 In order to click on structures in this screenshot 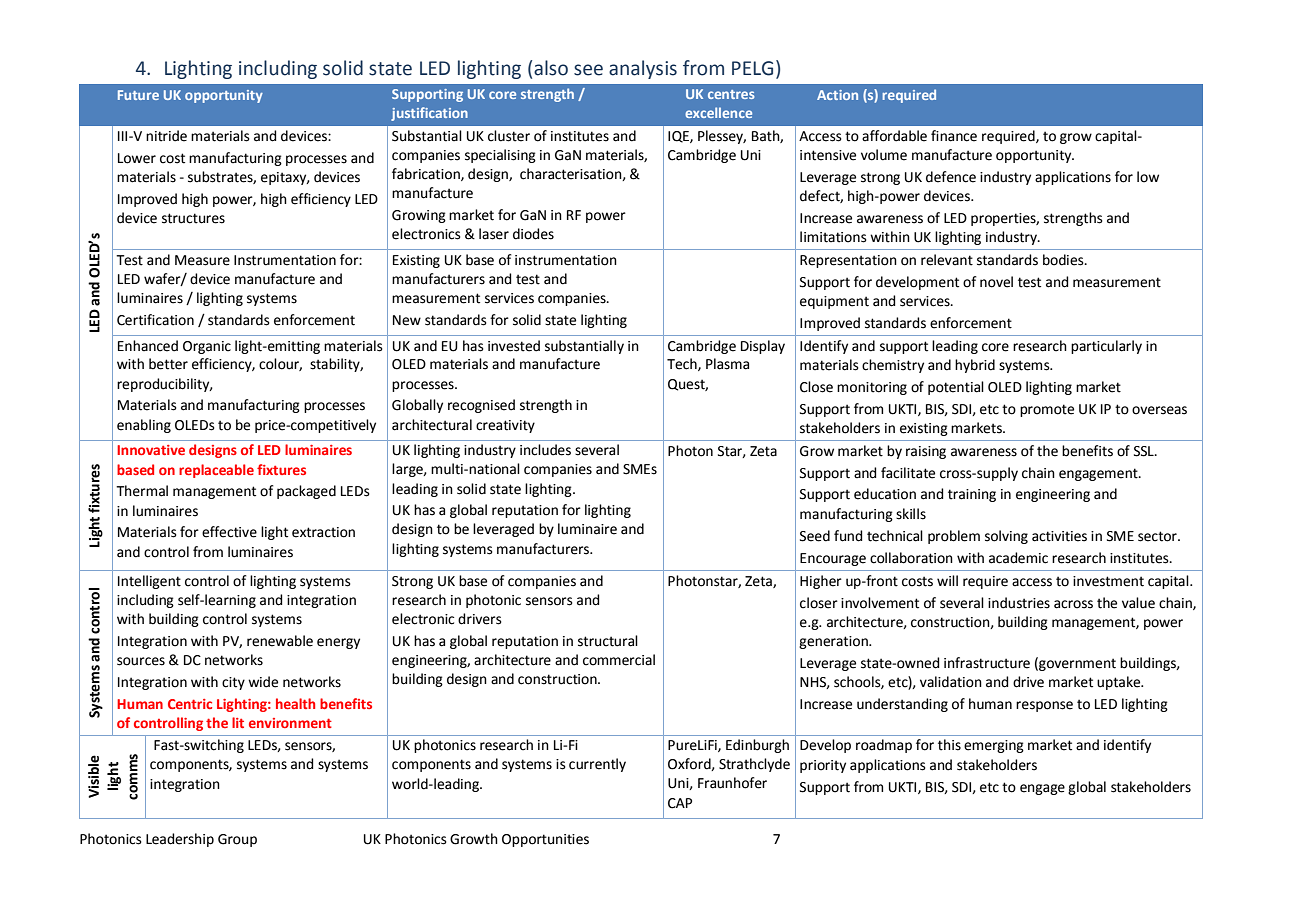, I will do `click(193, 218)`.
